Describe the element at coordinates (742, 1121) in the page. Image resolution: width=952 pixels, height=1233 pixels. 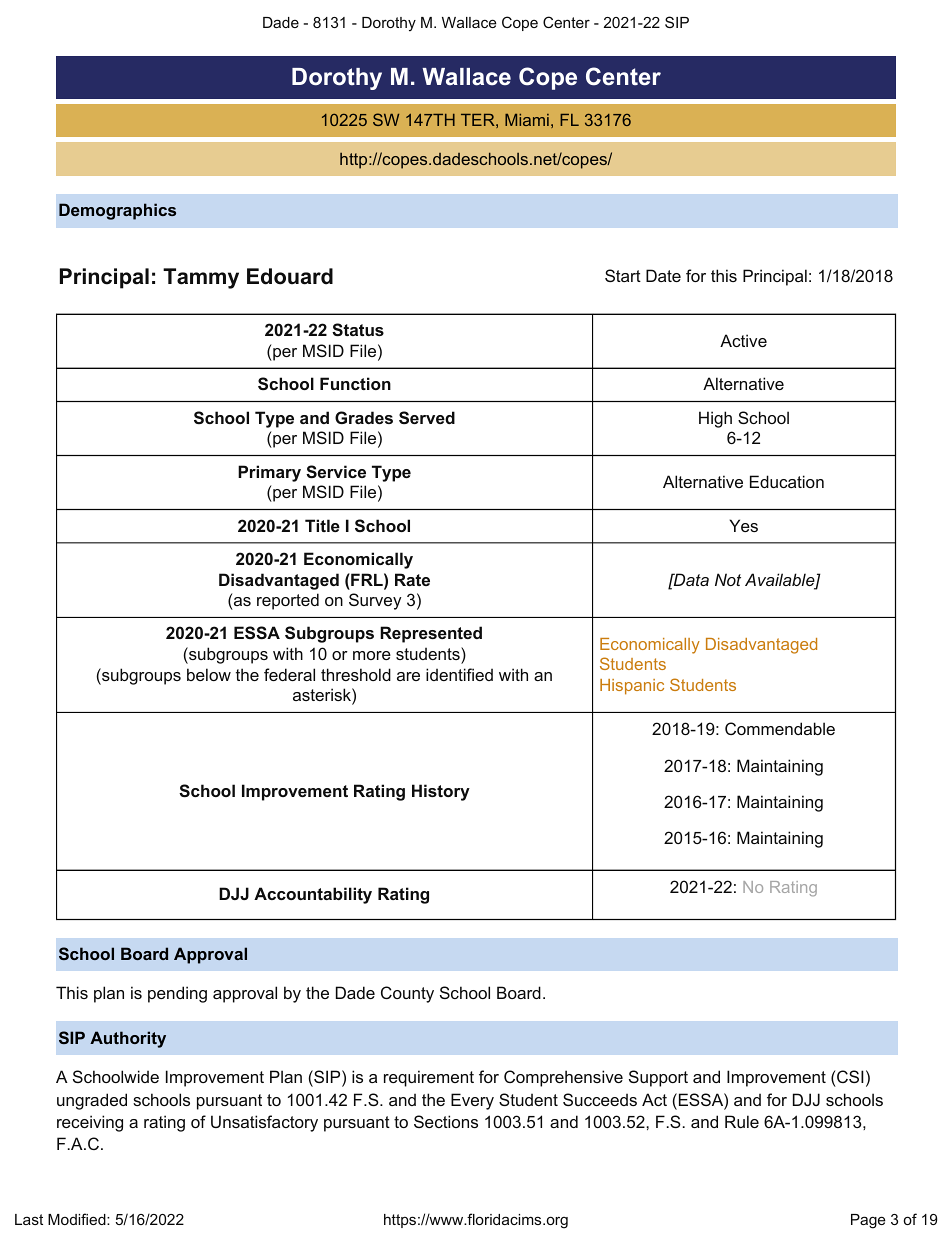
I see `Rule` at that location.
